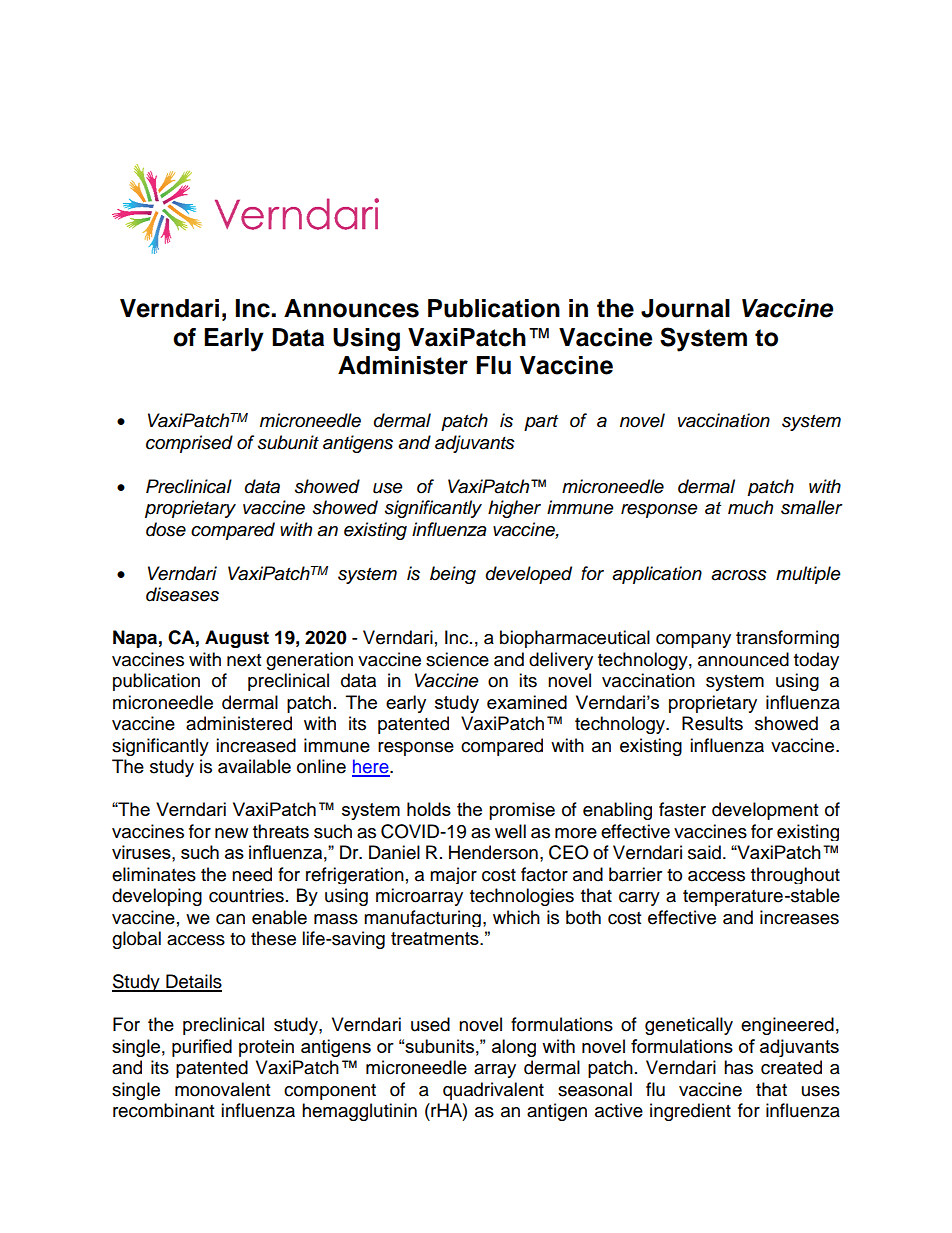 The width and height of the image is (952, 1233). What do you see at coordinates (514, 1048) in the image?
I see `along` at bounding box center [514, 1048].
